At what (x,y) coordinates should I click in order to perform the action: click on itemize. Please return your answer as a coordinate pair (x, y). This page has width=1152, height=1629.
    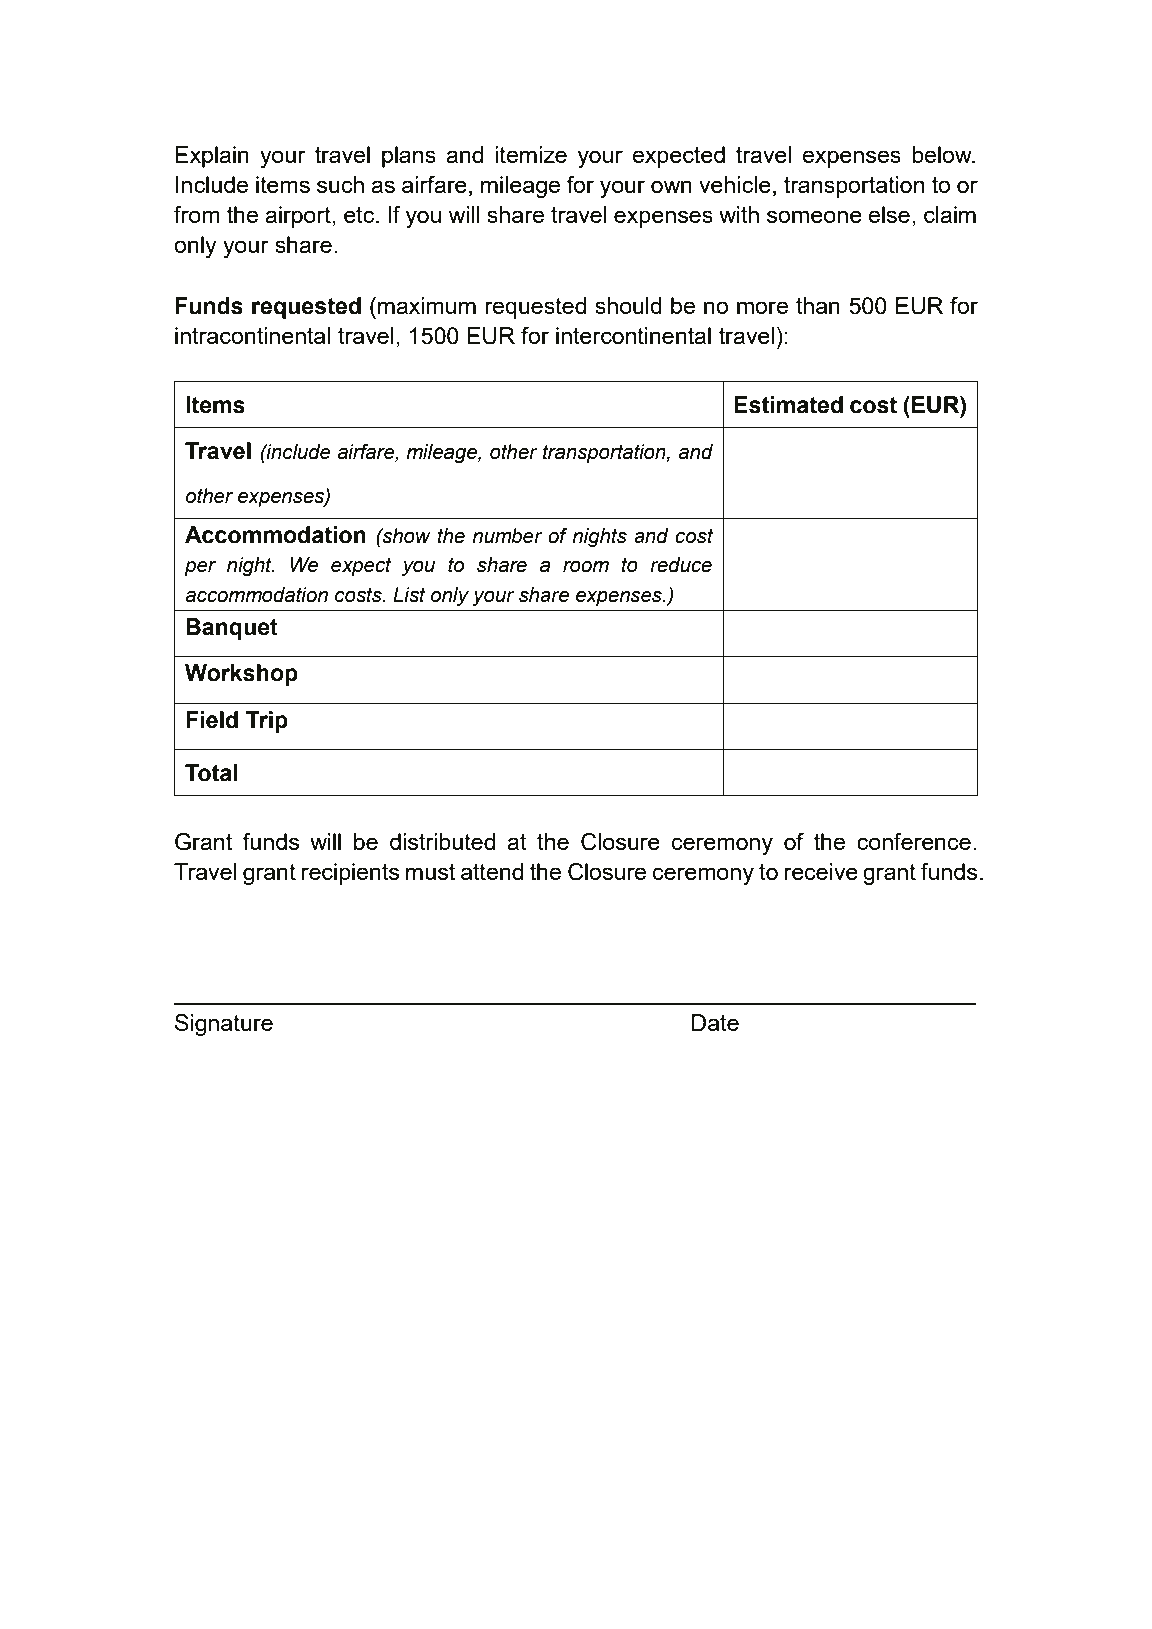
    Looking at the image, I should click on (531, 154).
